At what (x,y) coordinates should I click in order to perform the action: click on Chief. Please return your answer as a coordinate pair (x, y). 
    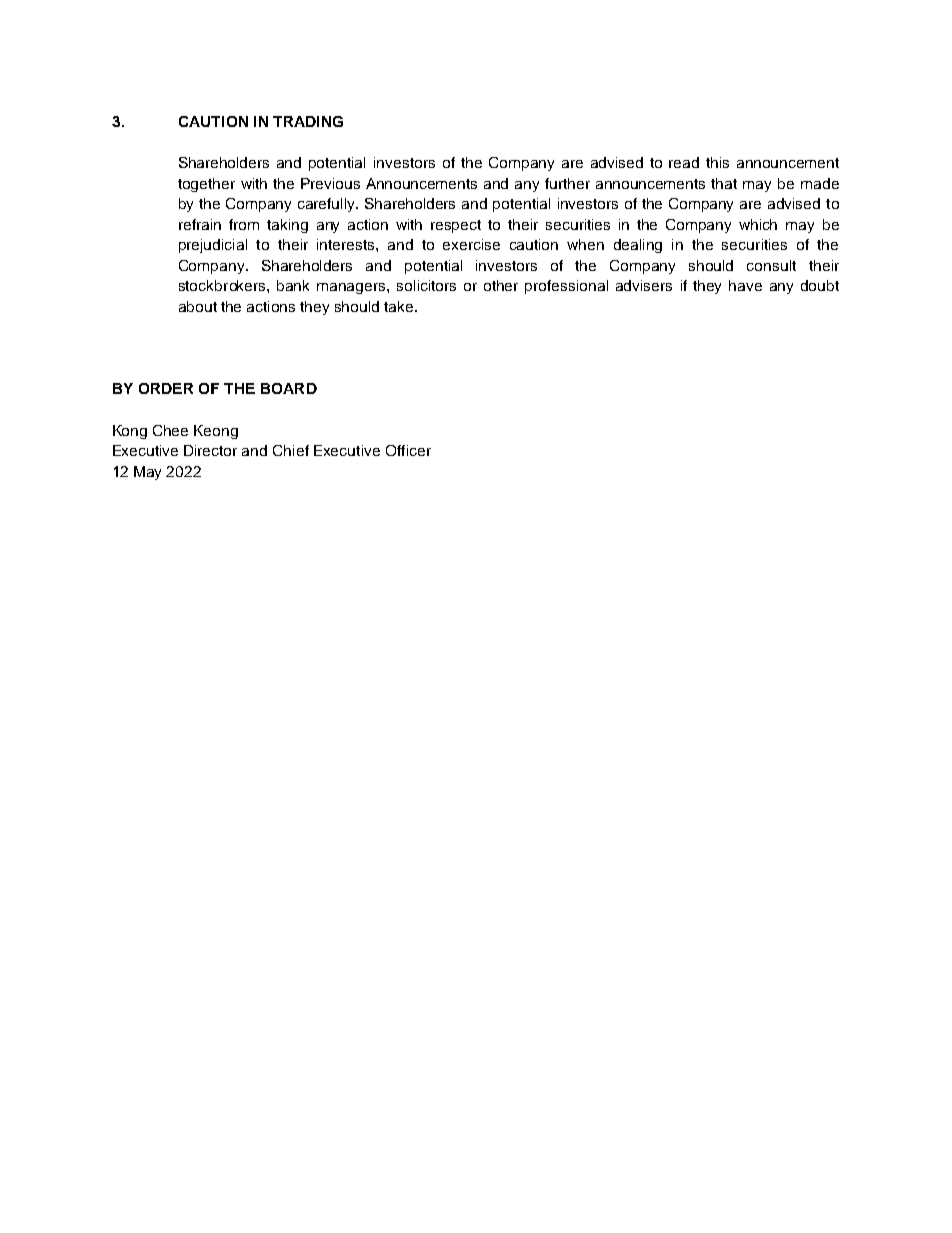
    Looking at the image, I should click on (291, 450).
